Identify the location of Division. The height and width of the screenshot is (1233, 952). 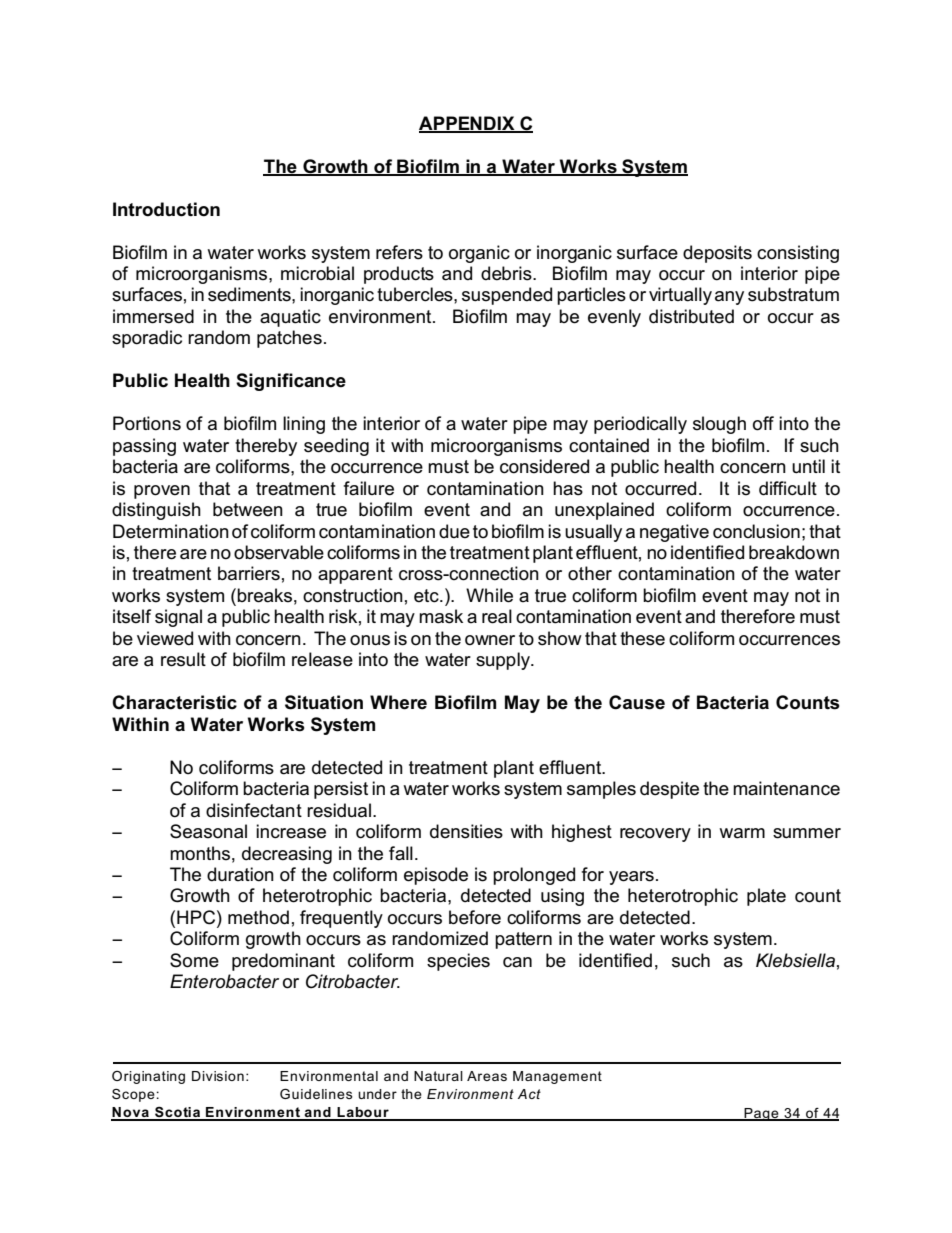
(218, 1076).
